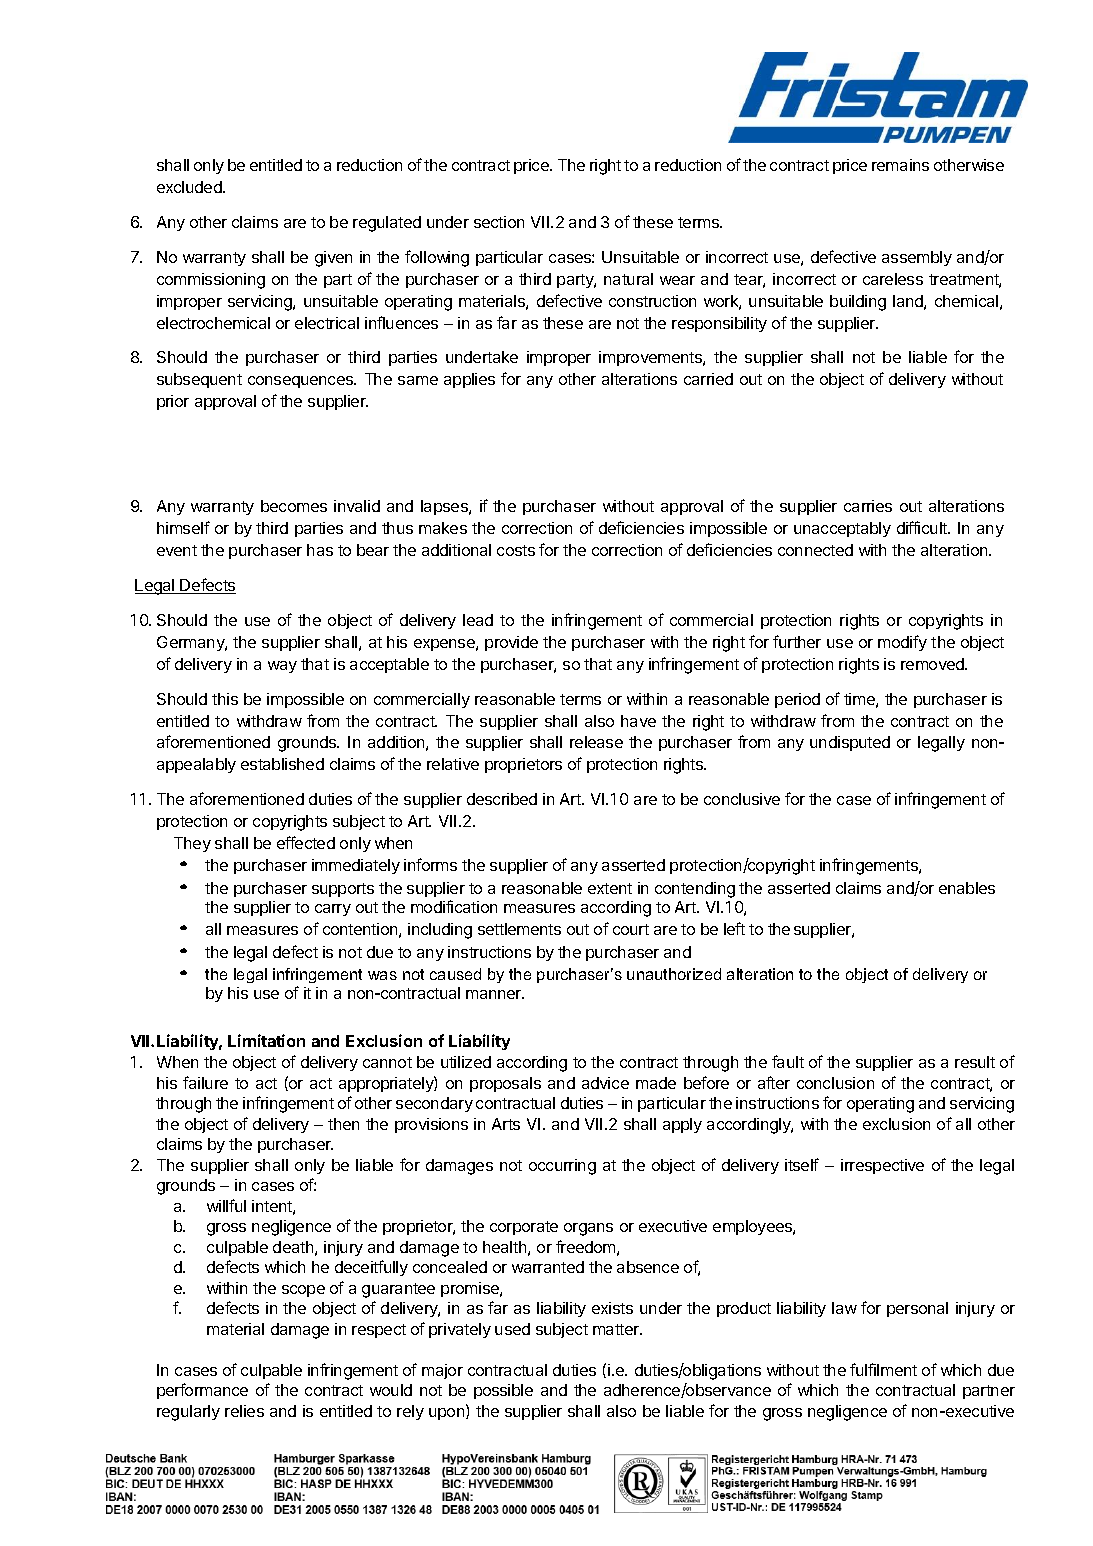 This screenshot has width=1093, height=1546. What do you see at coordinates (900, 165) in the screenshot?
I see `remains` at bounding box center [900, 165].
